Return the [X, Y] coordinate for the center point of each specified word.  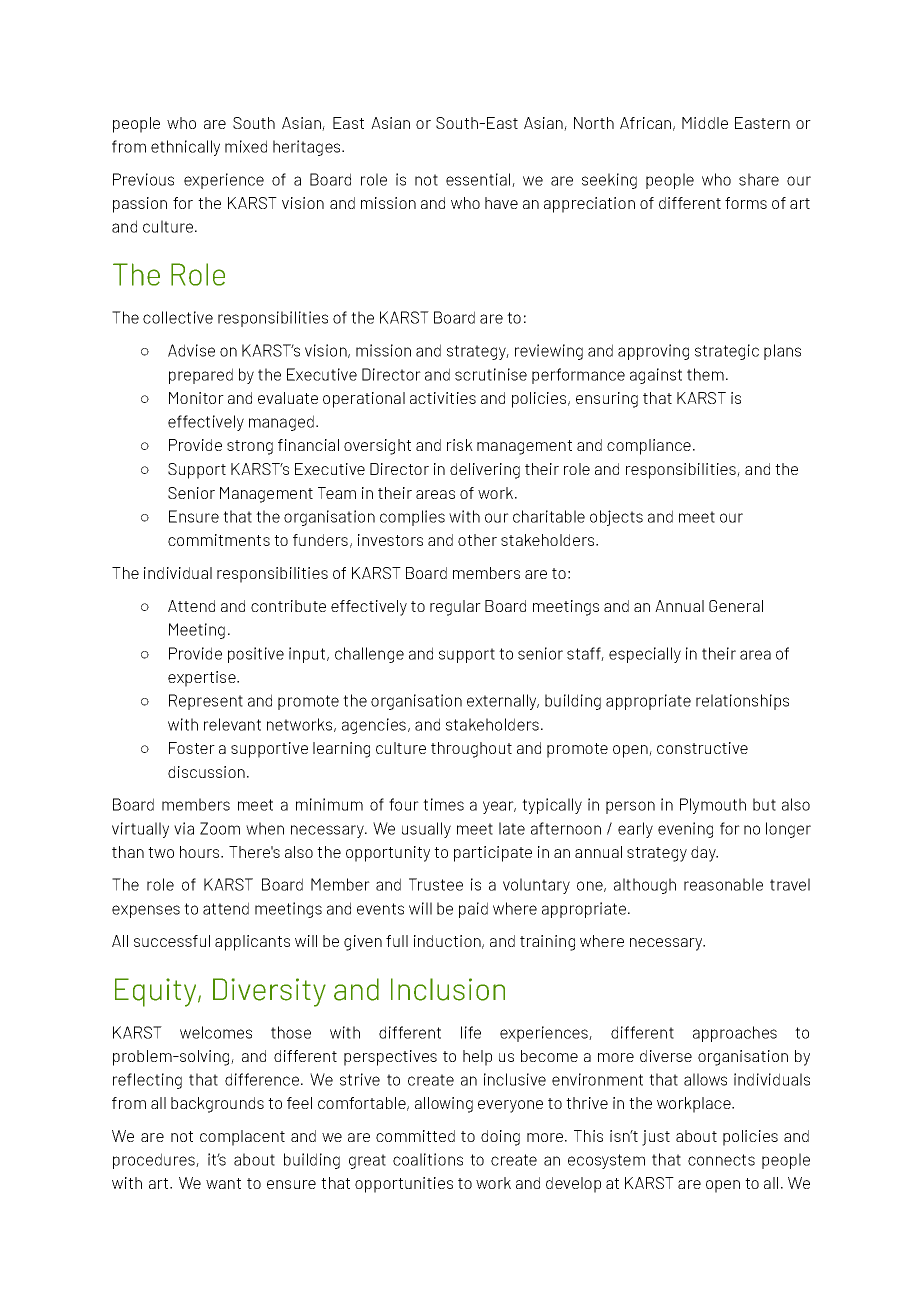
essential [478, 179]
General [736, 606]
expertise [203, 679]
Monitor [196, 398]
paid [473, 910]
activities [443, 398]
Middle [705, 123]
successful [172, 941]
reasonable [723, 884]
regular [455, 608]
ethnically [185, 148]
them [705, 374]
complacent [242, 1138]
